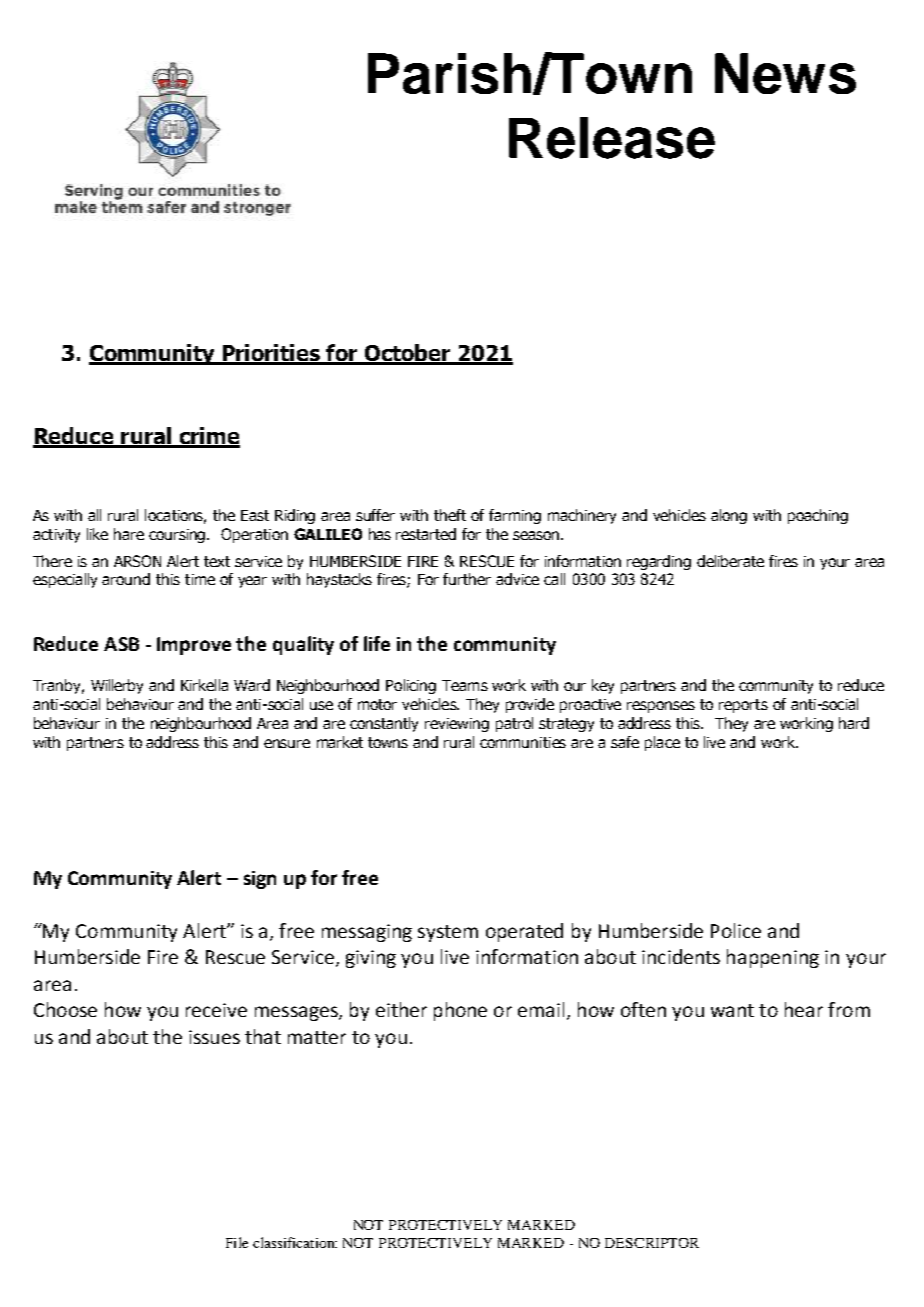 The width and height of the page is (924, 1307). I want to click on File, so click(237, 1242).
